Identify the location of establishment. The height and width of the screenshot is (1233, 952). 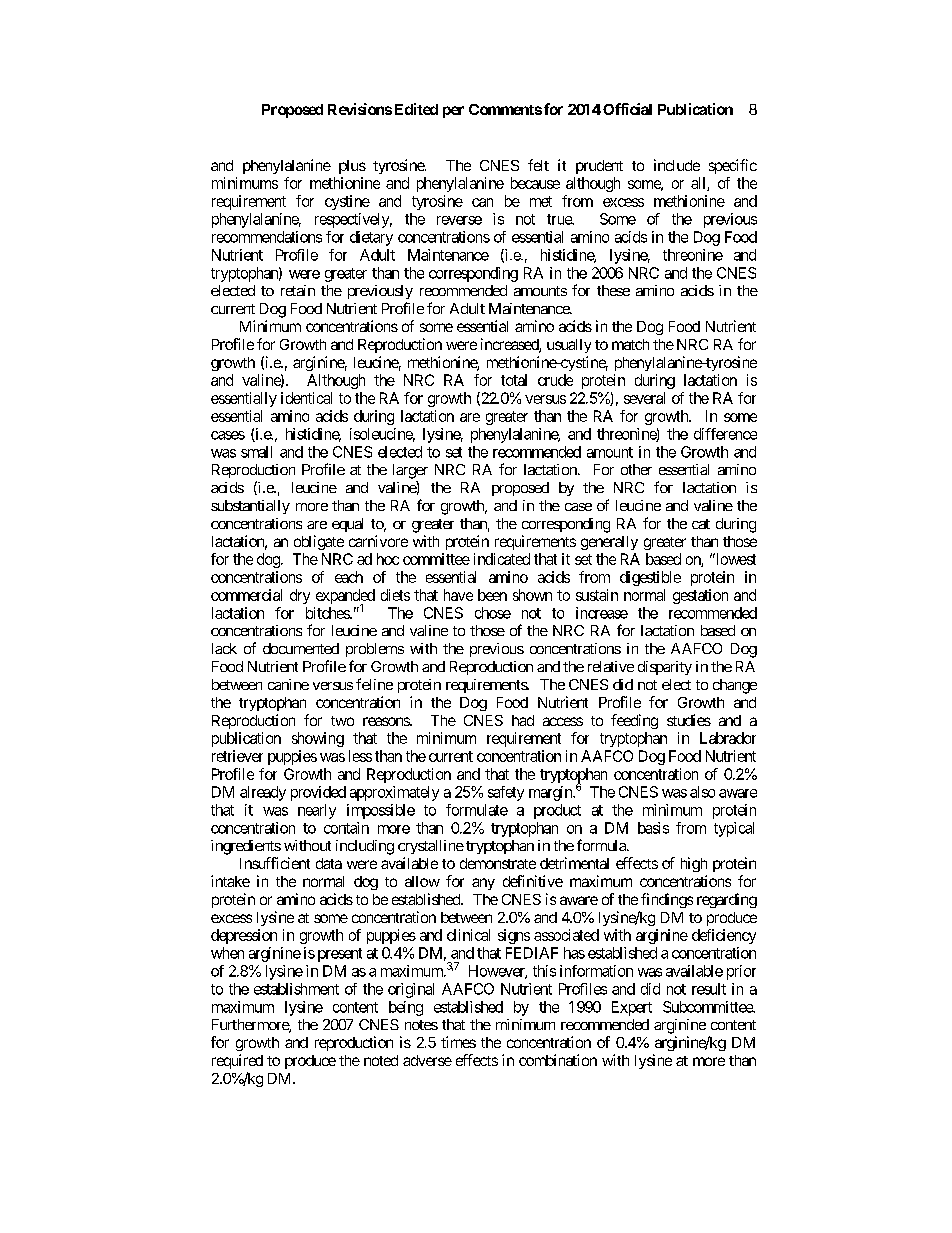
(296, 989).
